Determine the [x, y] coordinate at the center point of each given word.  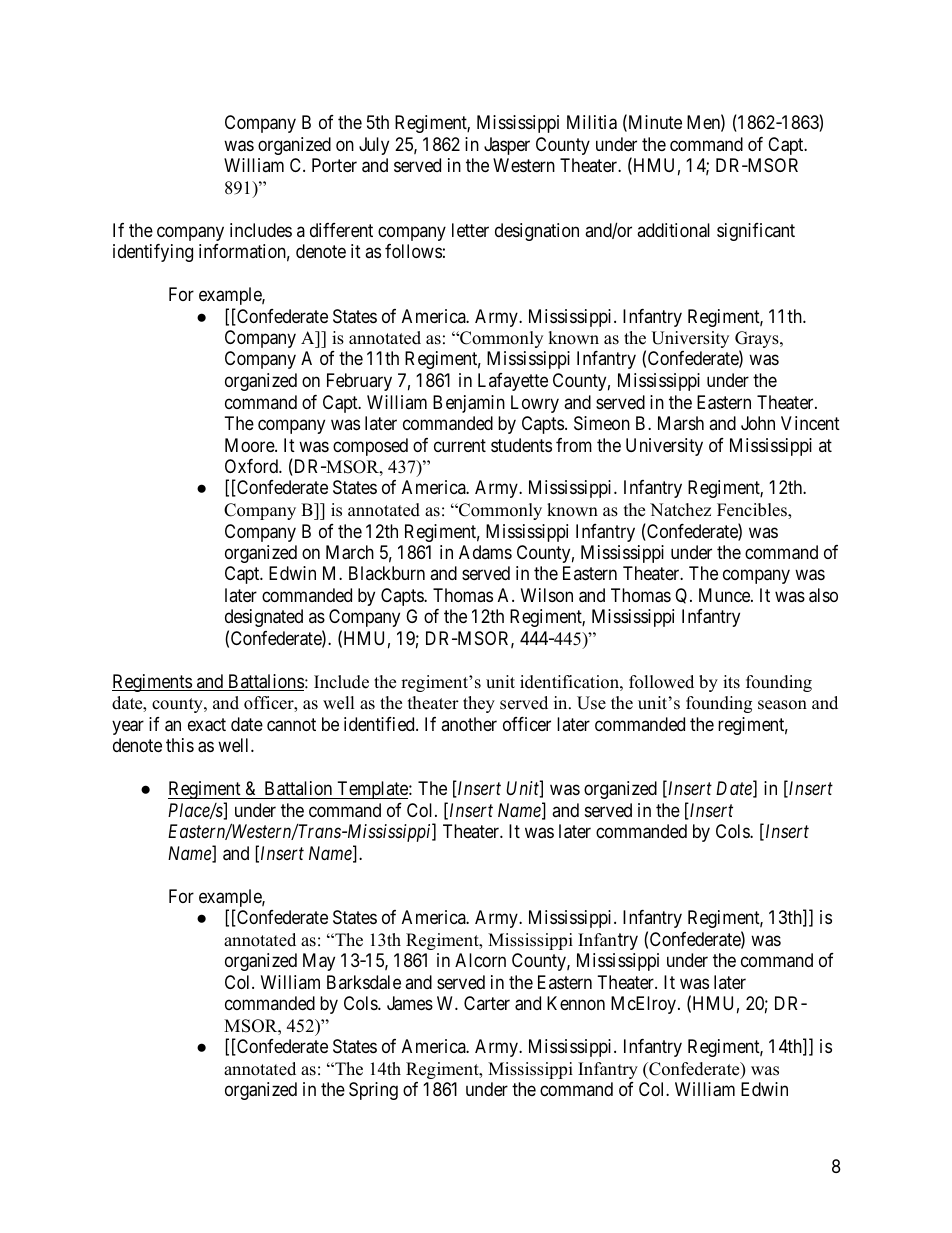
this [180, 745]
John [758, 423]
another [469, 724]
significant [756, 232]
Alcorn [480, 960]
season [782, 705]
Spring [373, 1091]
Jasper [507, 146]
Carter [487, 1003]
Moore [250, 445]
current [460, 445]
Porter [334, 165]
